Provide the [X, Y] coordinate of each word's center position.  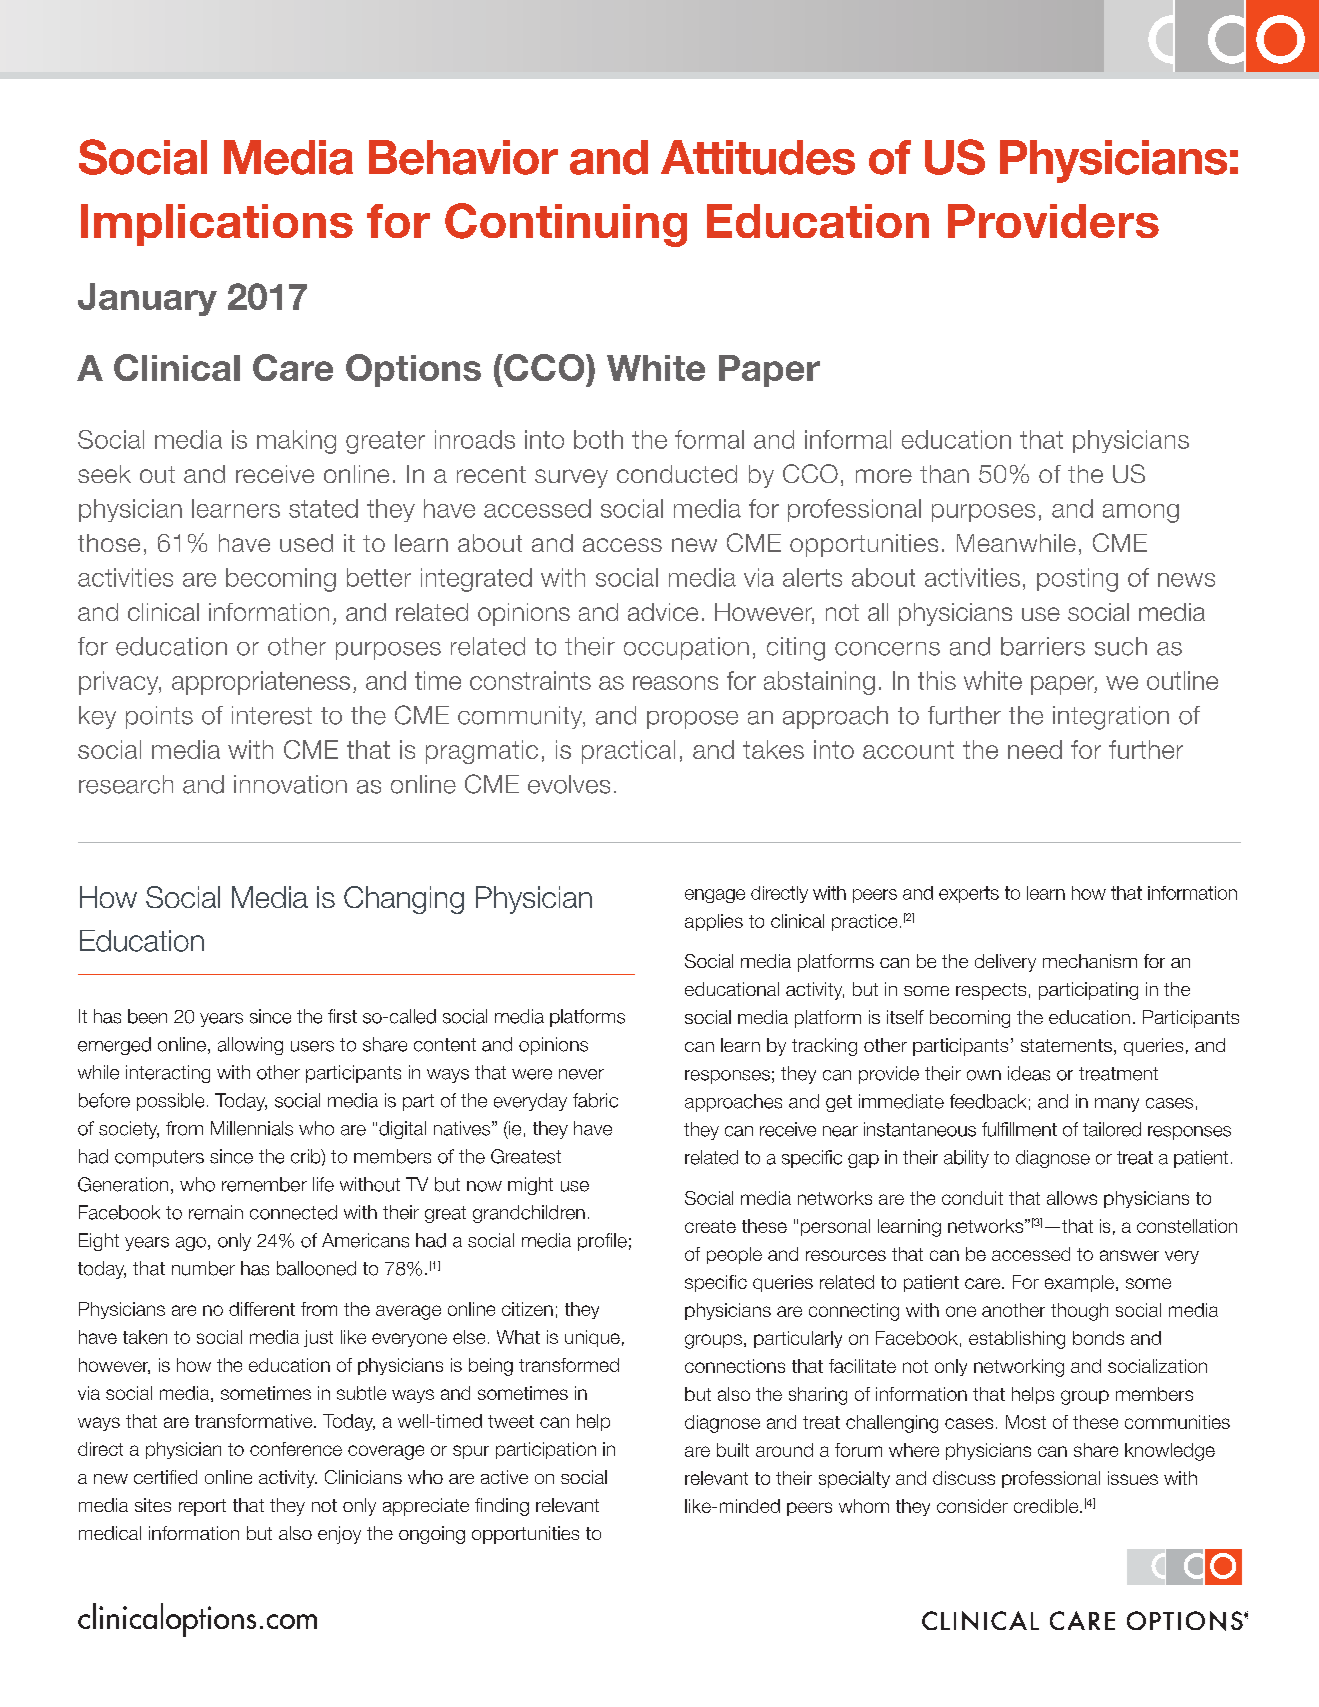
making [296, 442]
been [147, 1016]
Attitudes [758, 157]
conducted [677, 474]
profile [602, 1242]
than [944, 474]
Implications [217, 225]
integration [1111, 718]
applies [714, 922]
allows [1072, 1198]
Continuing [566, 225]
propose [692, 720]
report [202, 1507]
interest [272, 715]
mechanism [1090, 961]
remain [216, 1212]
